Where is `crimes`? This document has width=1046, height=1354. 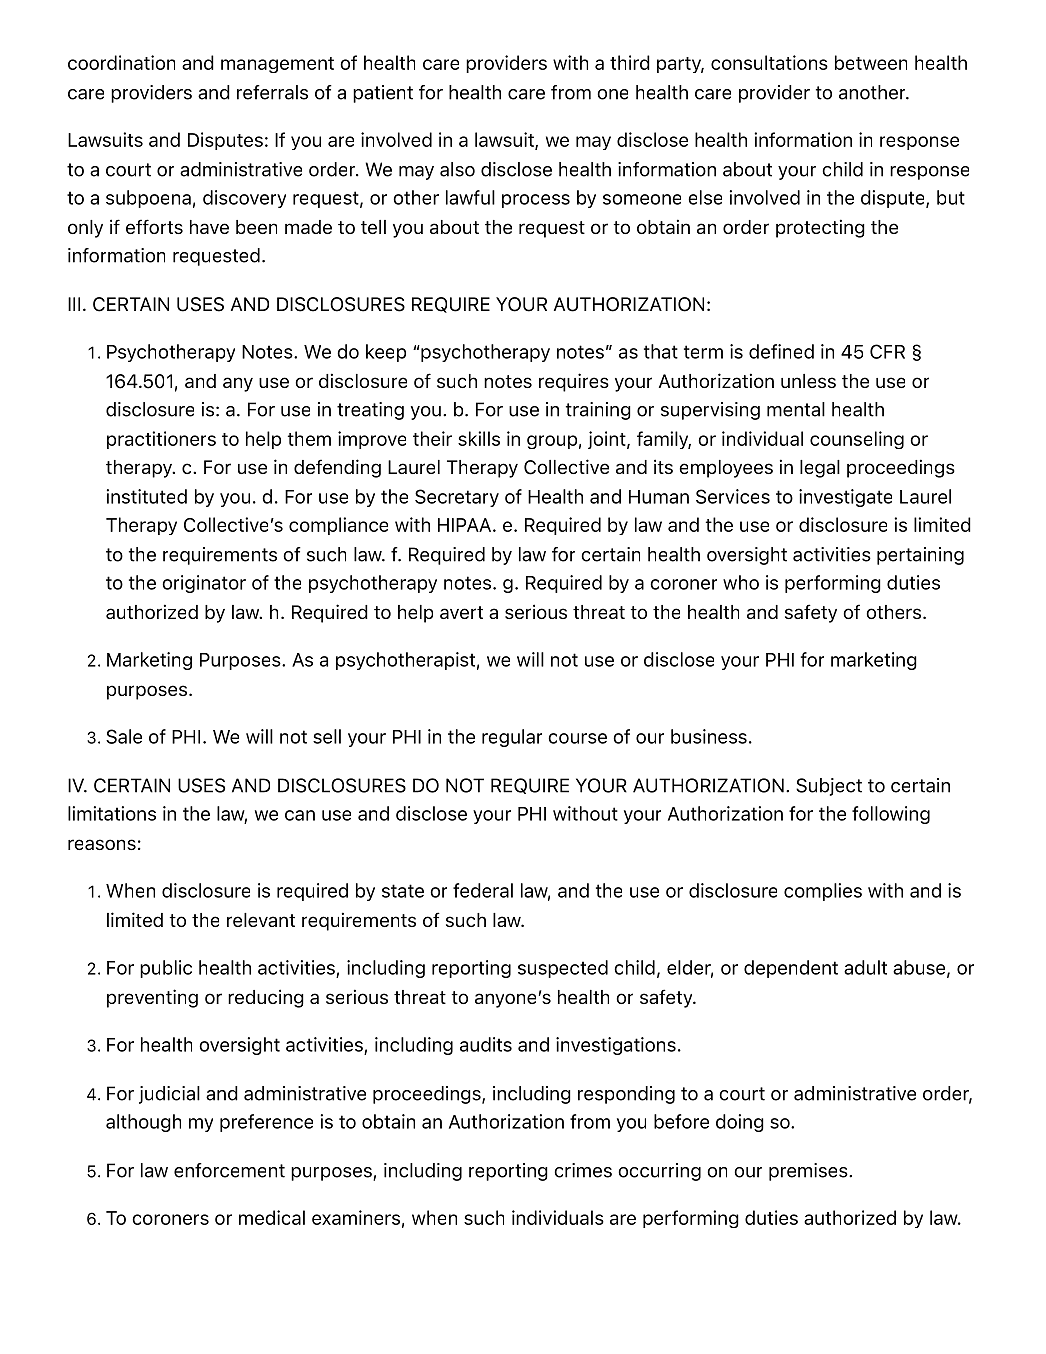 crimes is located at coordinates (583, 1170).
